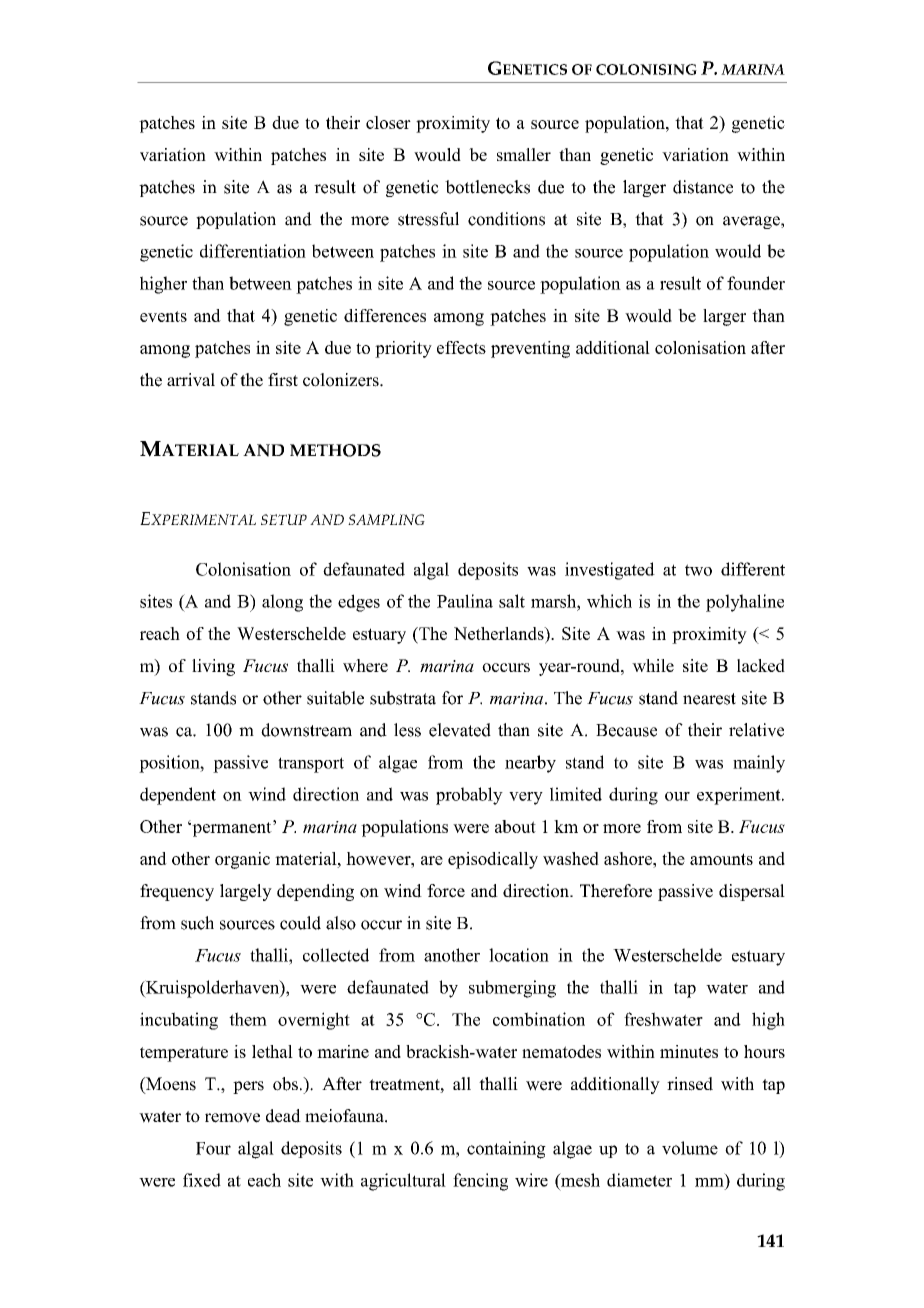 This image has width=924, height=1308. Describe the element at coordinates (721, 859) in the image. I see `amounts` at that location.
